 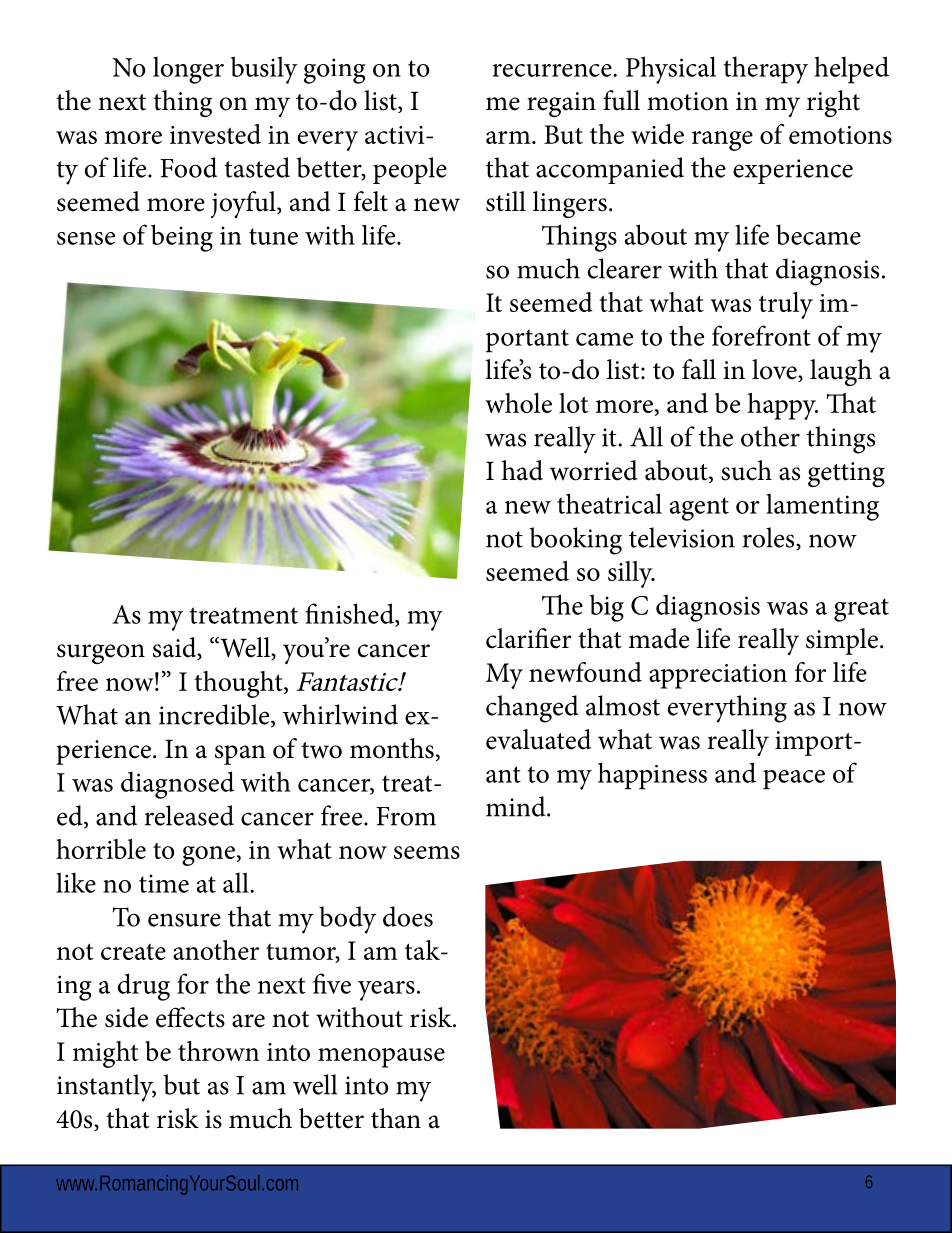 What do you see at coordinates (106, 1088) in the screenshot?
I see `instantly` at bounding box center [106, 1088].
